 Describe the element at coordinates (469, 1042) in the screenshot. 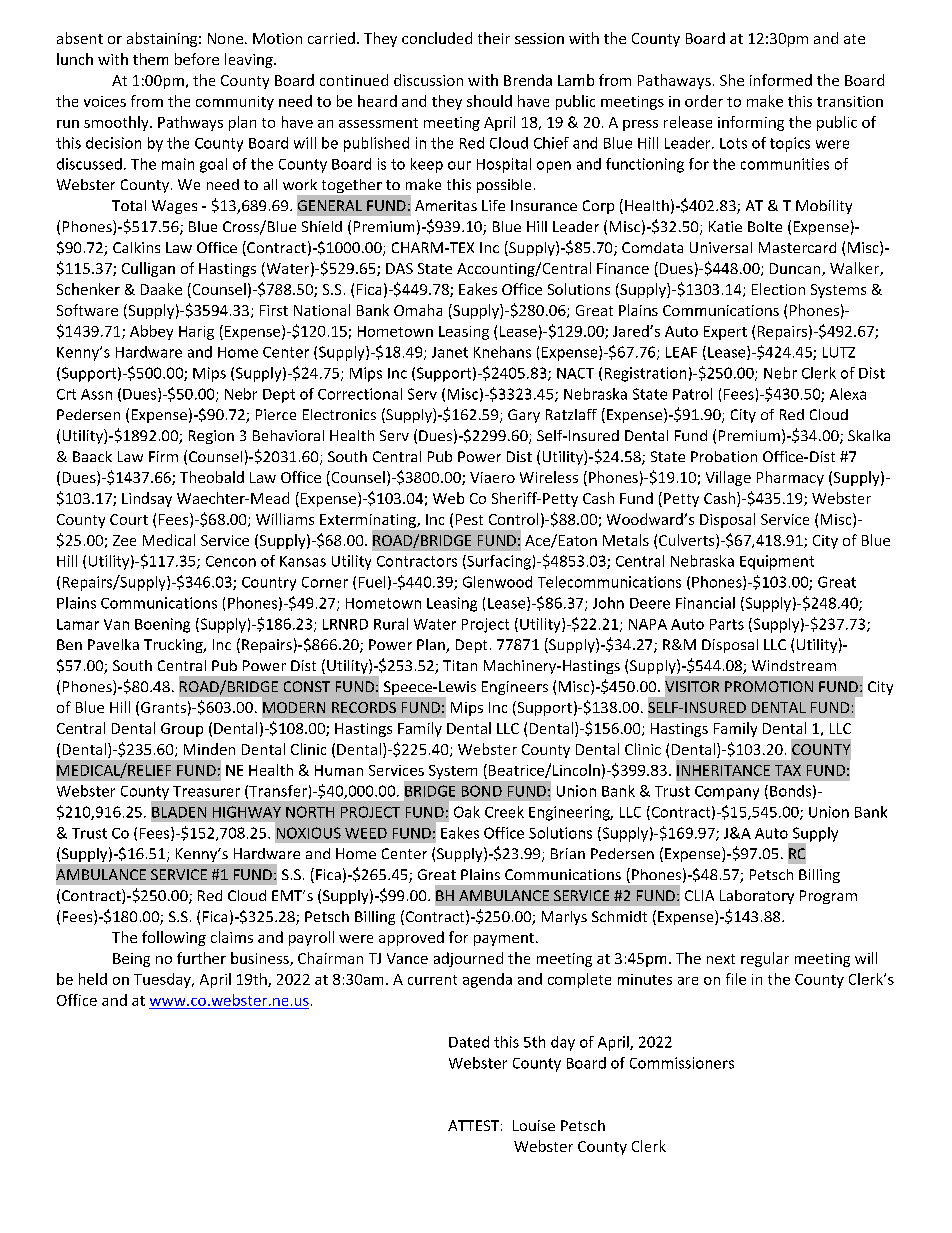

I see `Dated` at that location.
